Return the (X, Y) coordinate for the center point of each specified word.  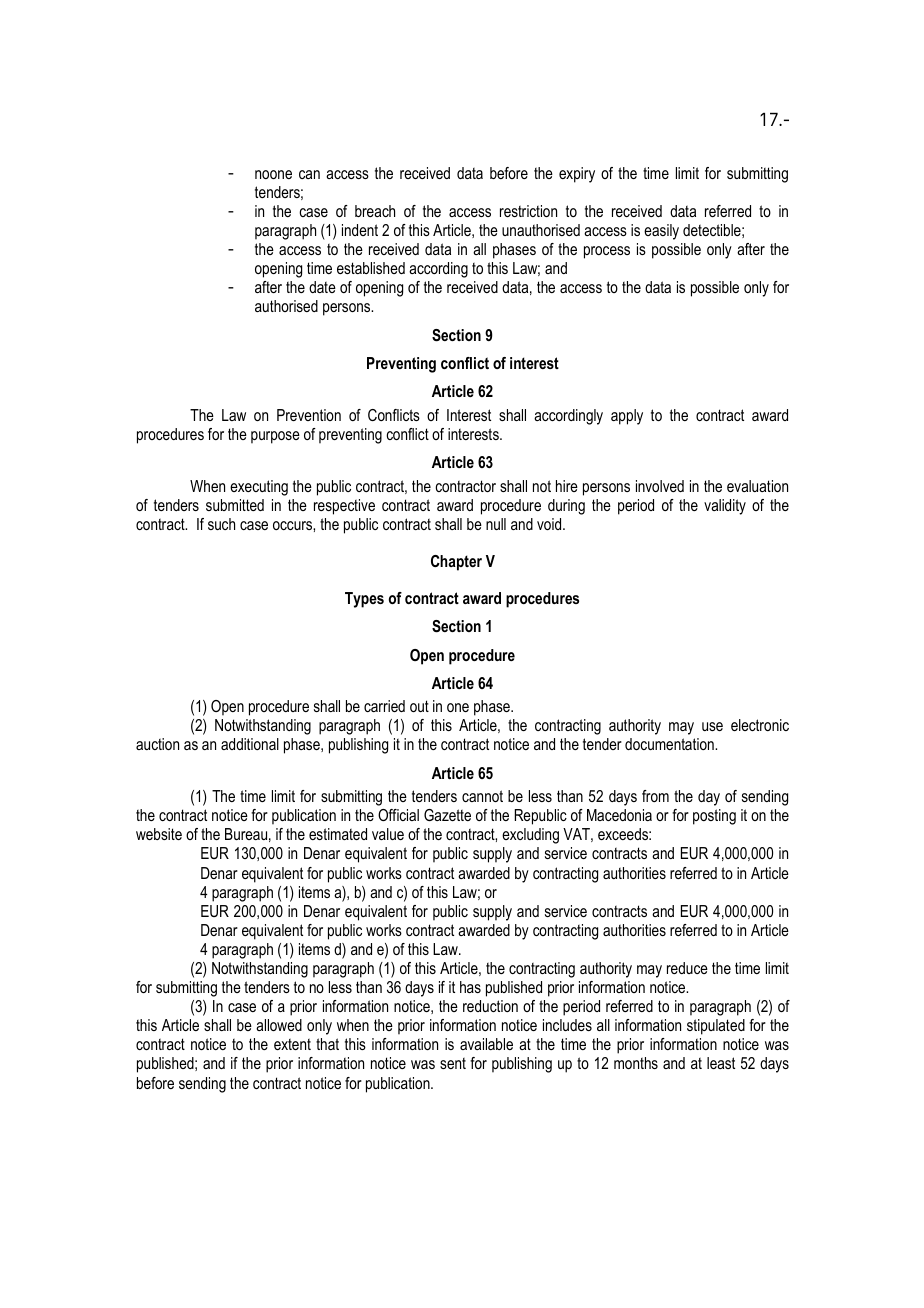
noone (273, 174)
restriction (528, 211)
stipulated (716, 1027)
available (486, 1044)
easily (661, 232)
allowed (279, 1025)
